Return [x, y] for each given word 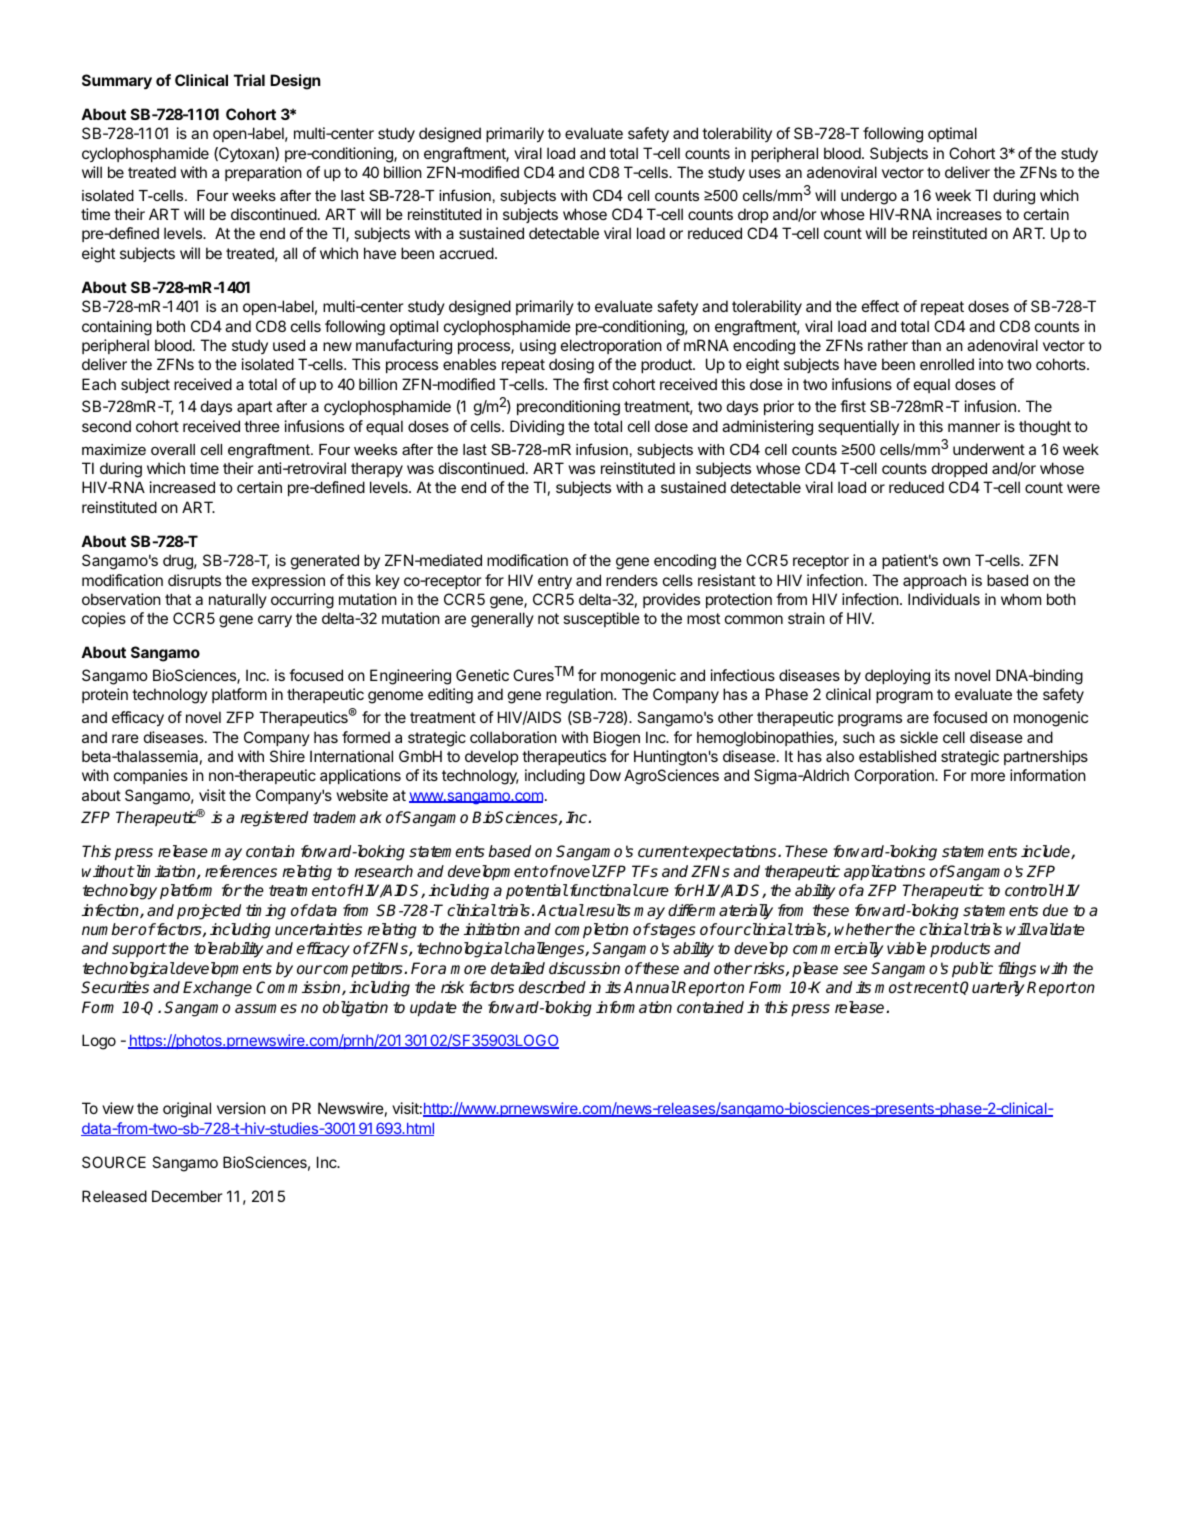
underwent [989, 449]
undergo [869, 197]
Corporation [895, 776]
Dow [605, 775]
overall [173, 449]
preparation [263, 173]
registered [274, 819]
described [552, 987]
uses [765, 173]
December [187, 1196]
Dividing [537, 428]
